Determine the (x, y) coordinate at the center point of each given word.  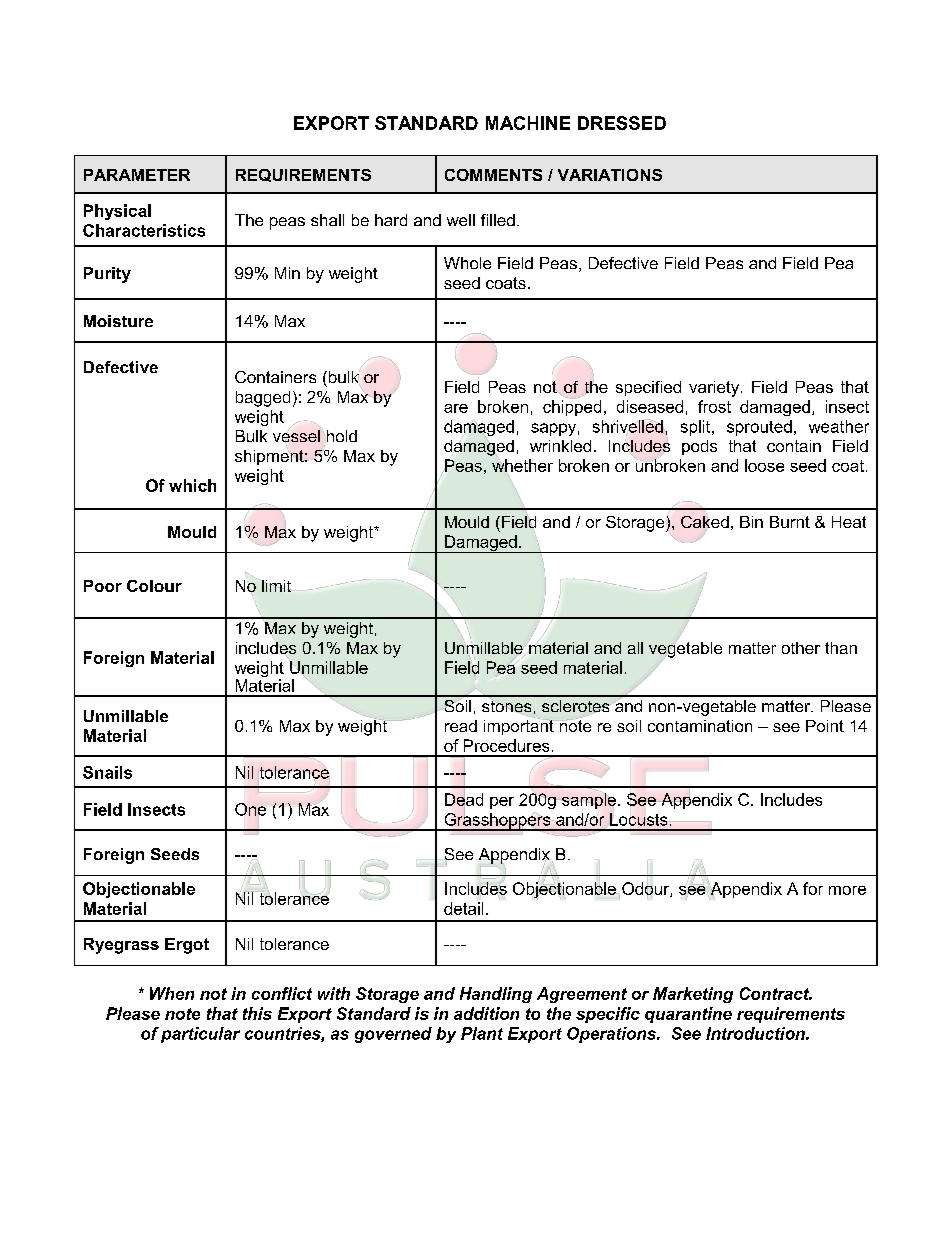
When (172, 993)
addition (486, 1013)
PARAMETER (137, 175)
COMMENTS (493, 175)
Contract (776, 993)
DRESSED (622, 123)
